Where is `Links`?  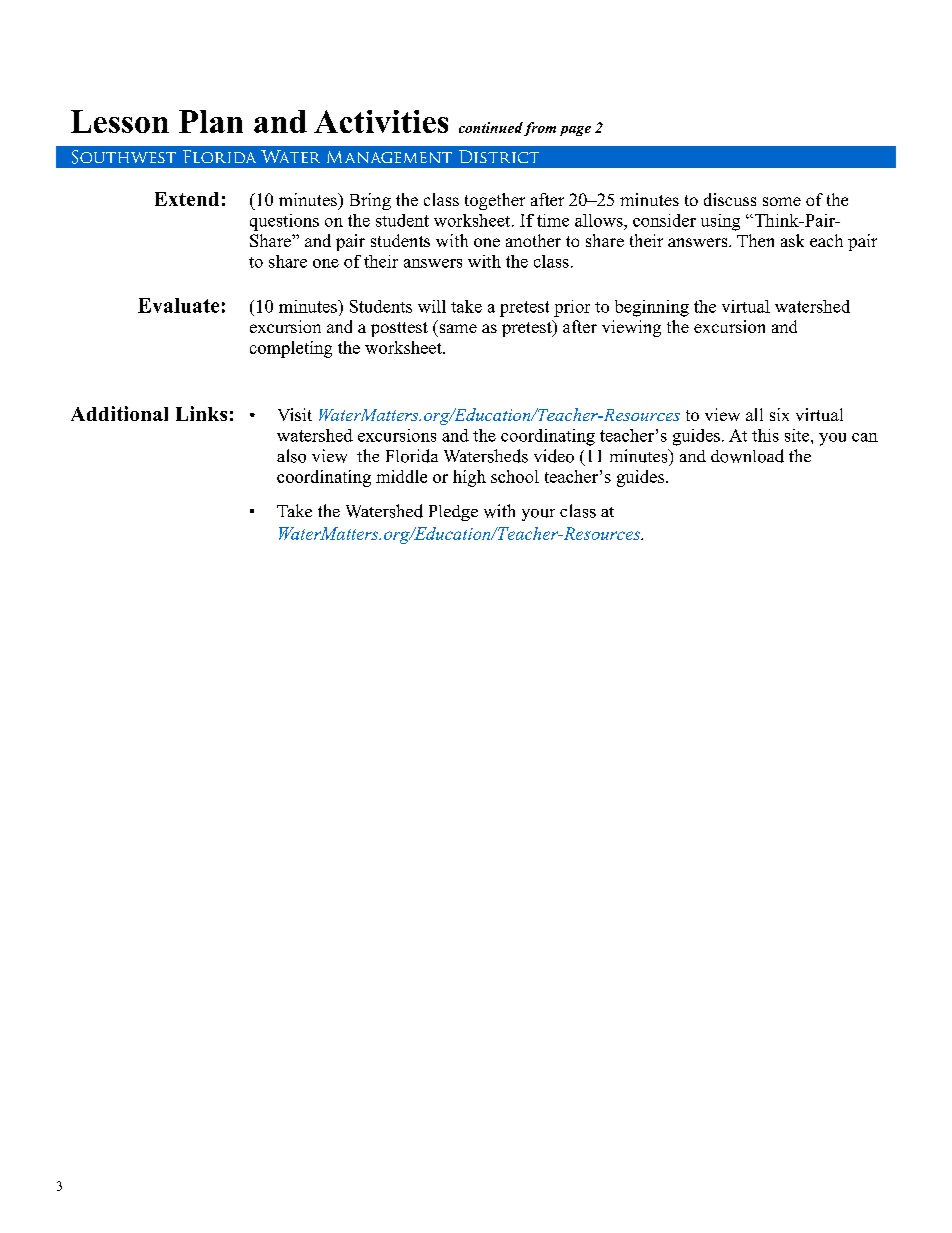 Links is located at coordinates (201, 413).
